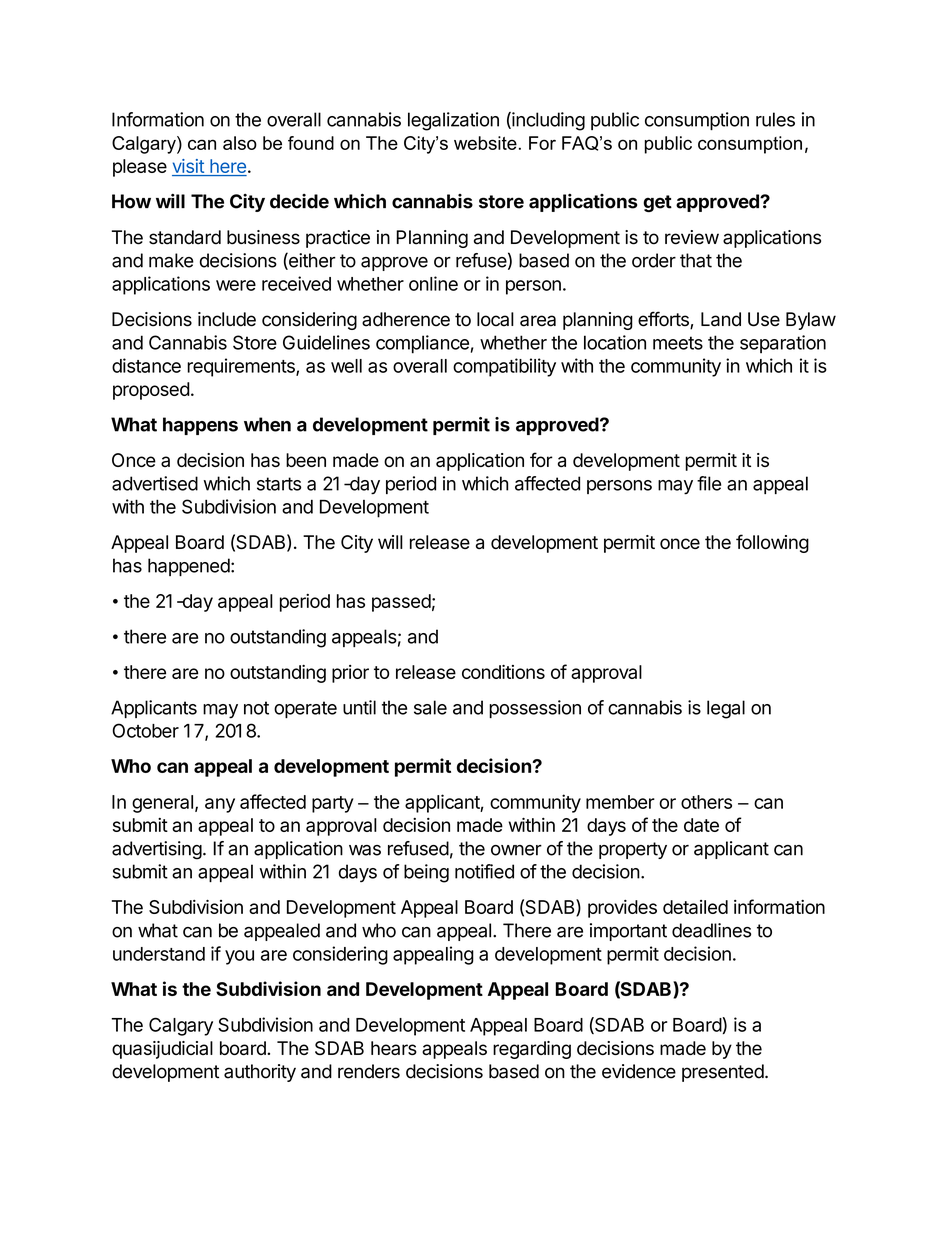 The image size is (952, 1233). I want to click on also, so click(240, 143).
